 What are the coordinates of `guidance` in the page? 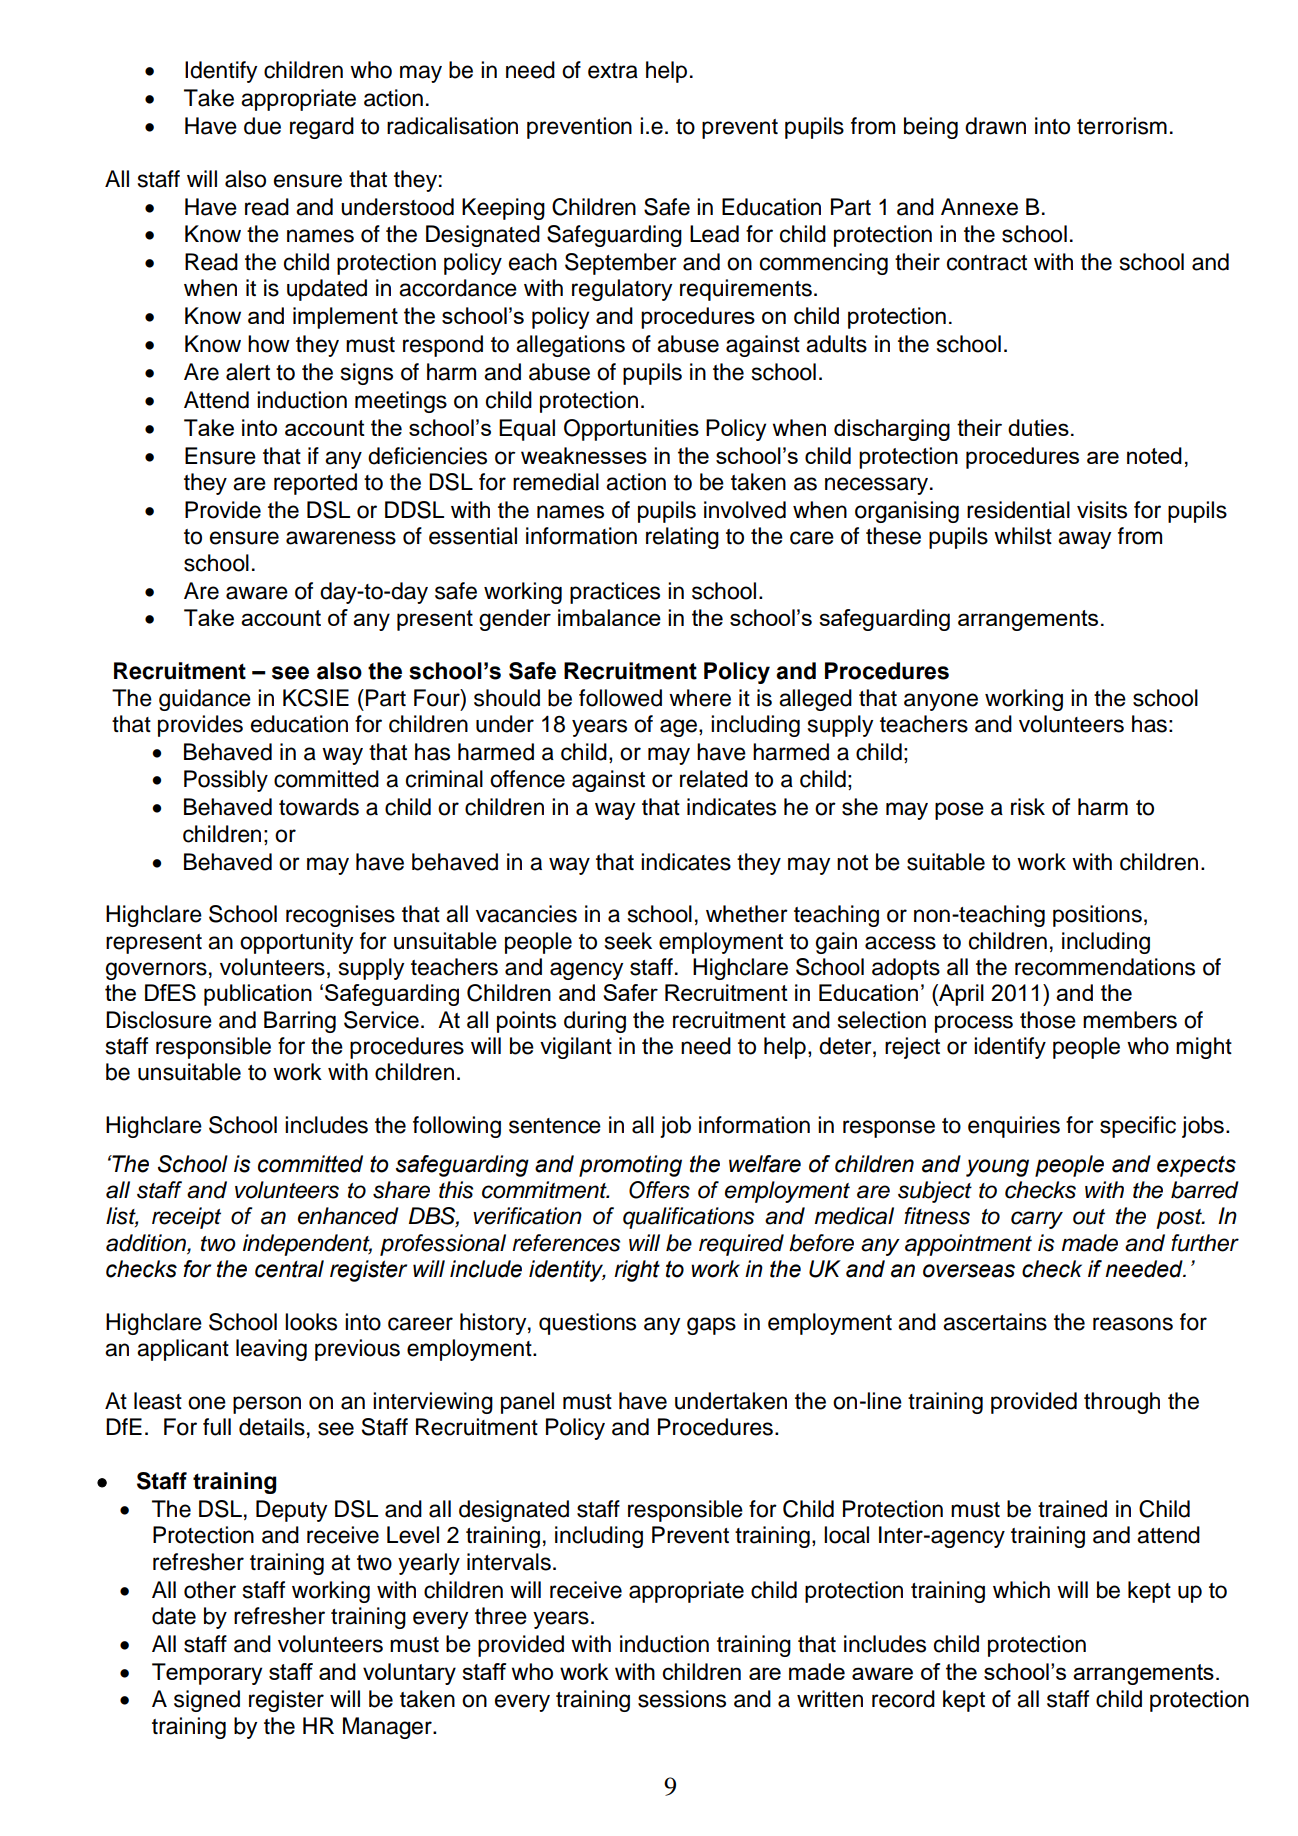 It's located at (205, 700).
